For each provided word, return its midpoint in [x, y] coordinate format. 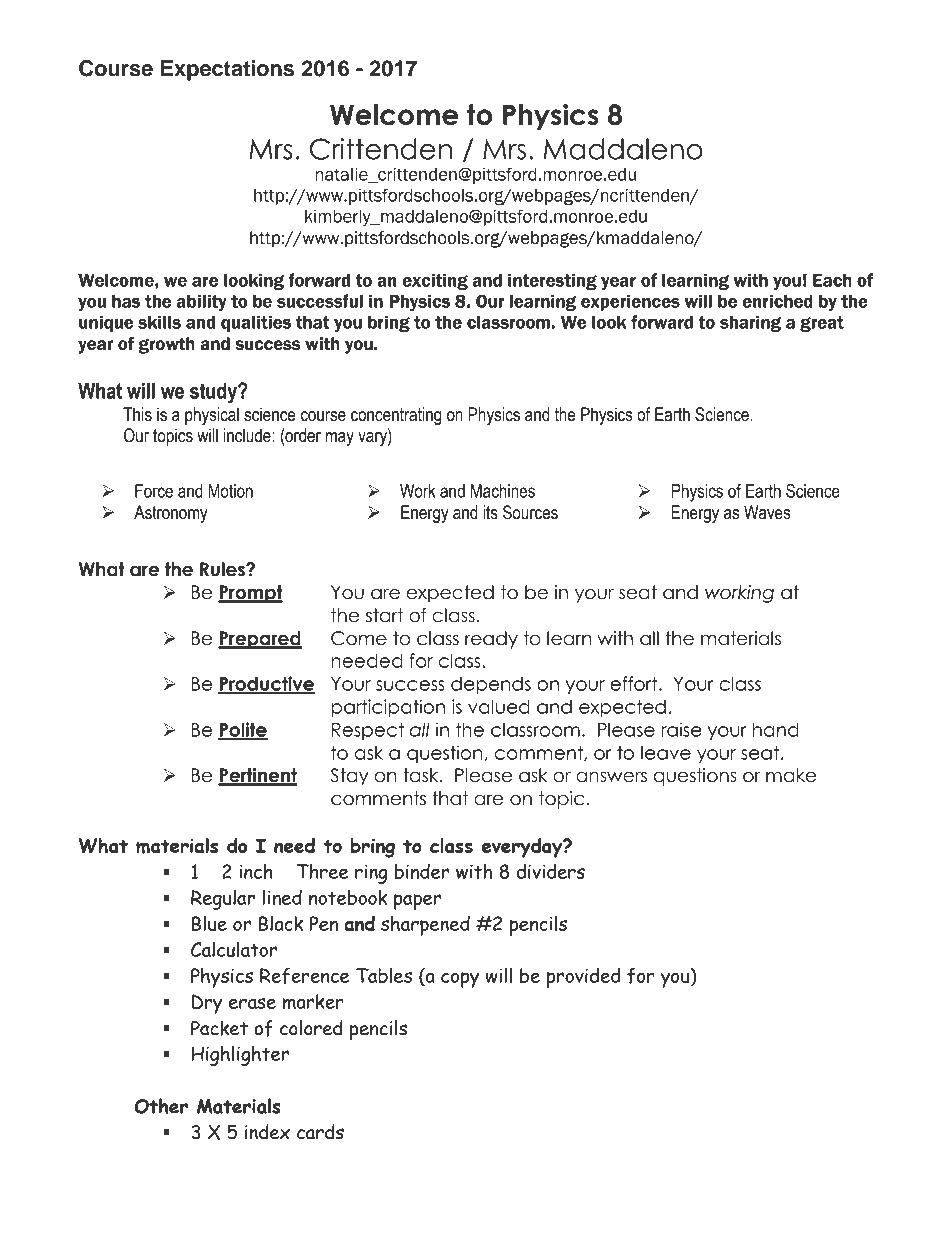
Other [161, 1106]
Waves [767, 512]
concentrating [396, 416]
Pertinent [257, 776]
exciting [435, 281]
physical [212, 416]
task [422, 775]
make [791, 775]
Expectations [227, 70]
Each [832, 280]
